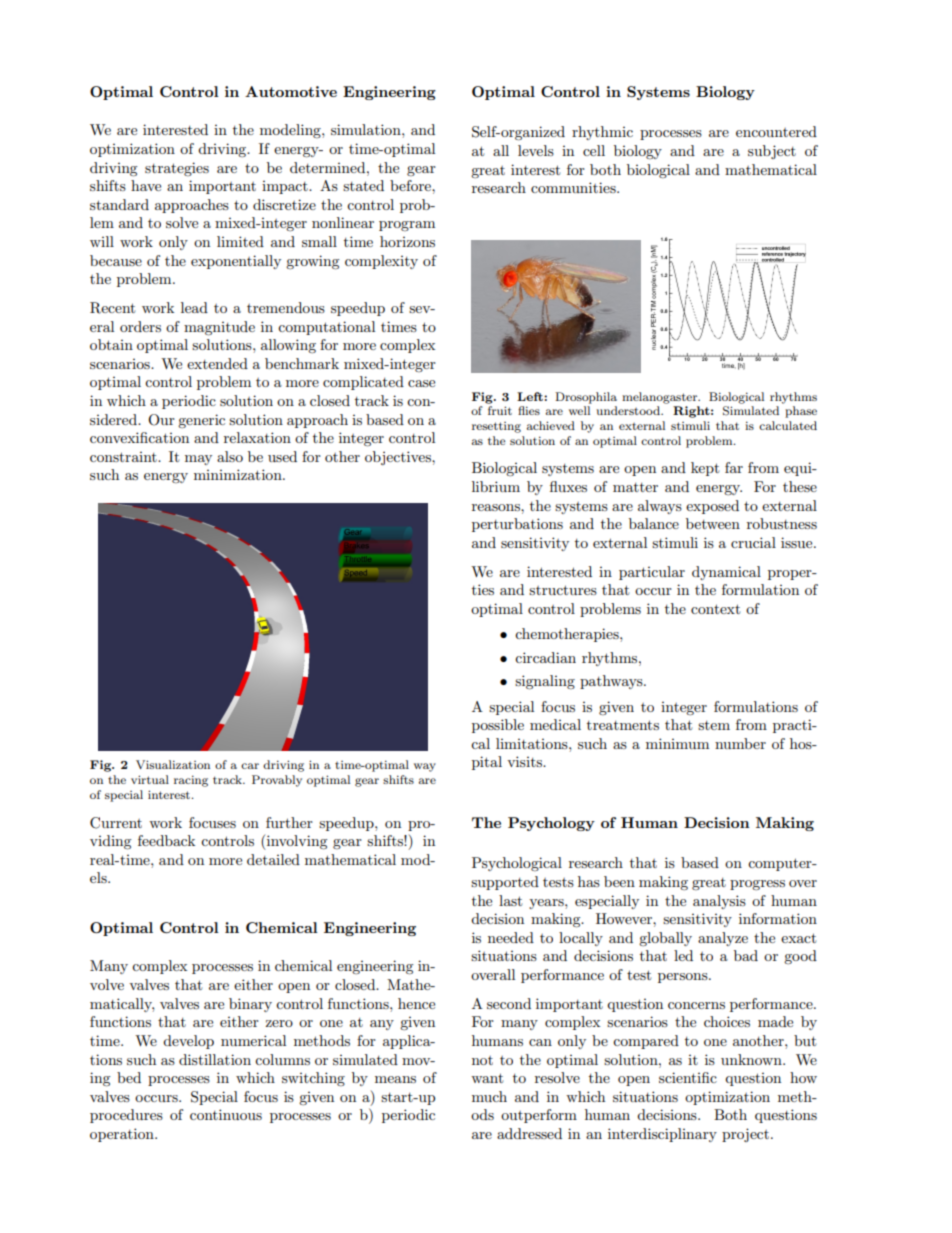 The width and height of the screenshot is (952, 1233). Describe the element at coordinates (713, 523) in the screenshot. I see `between` at that location.
